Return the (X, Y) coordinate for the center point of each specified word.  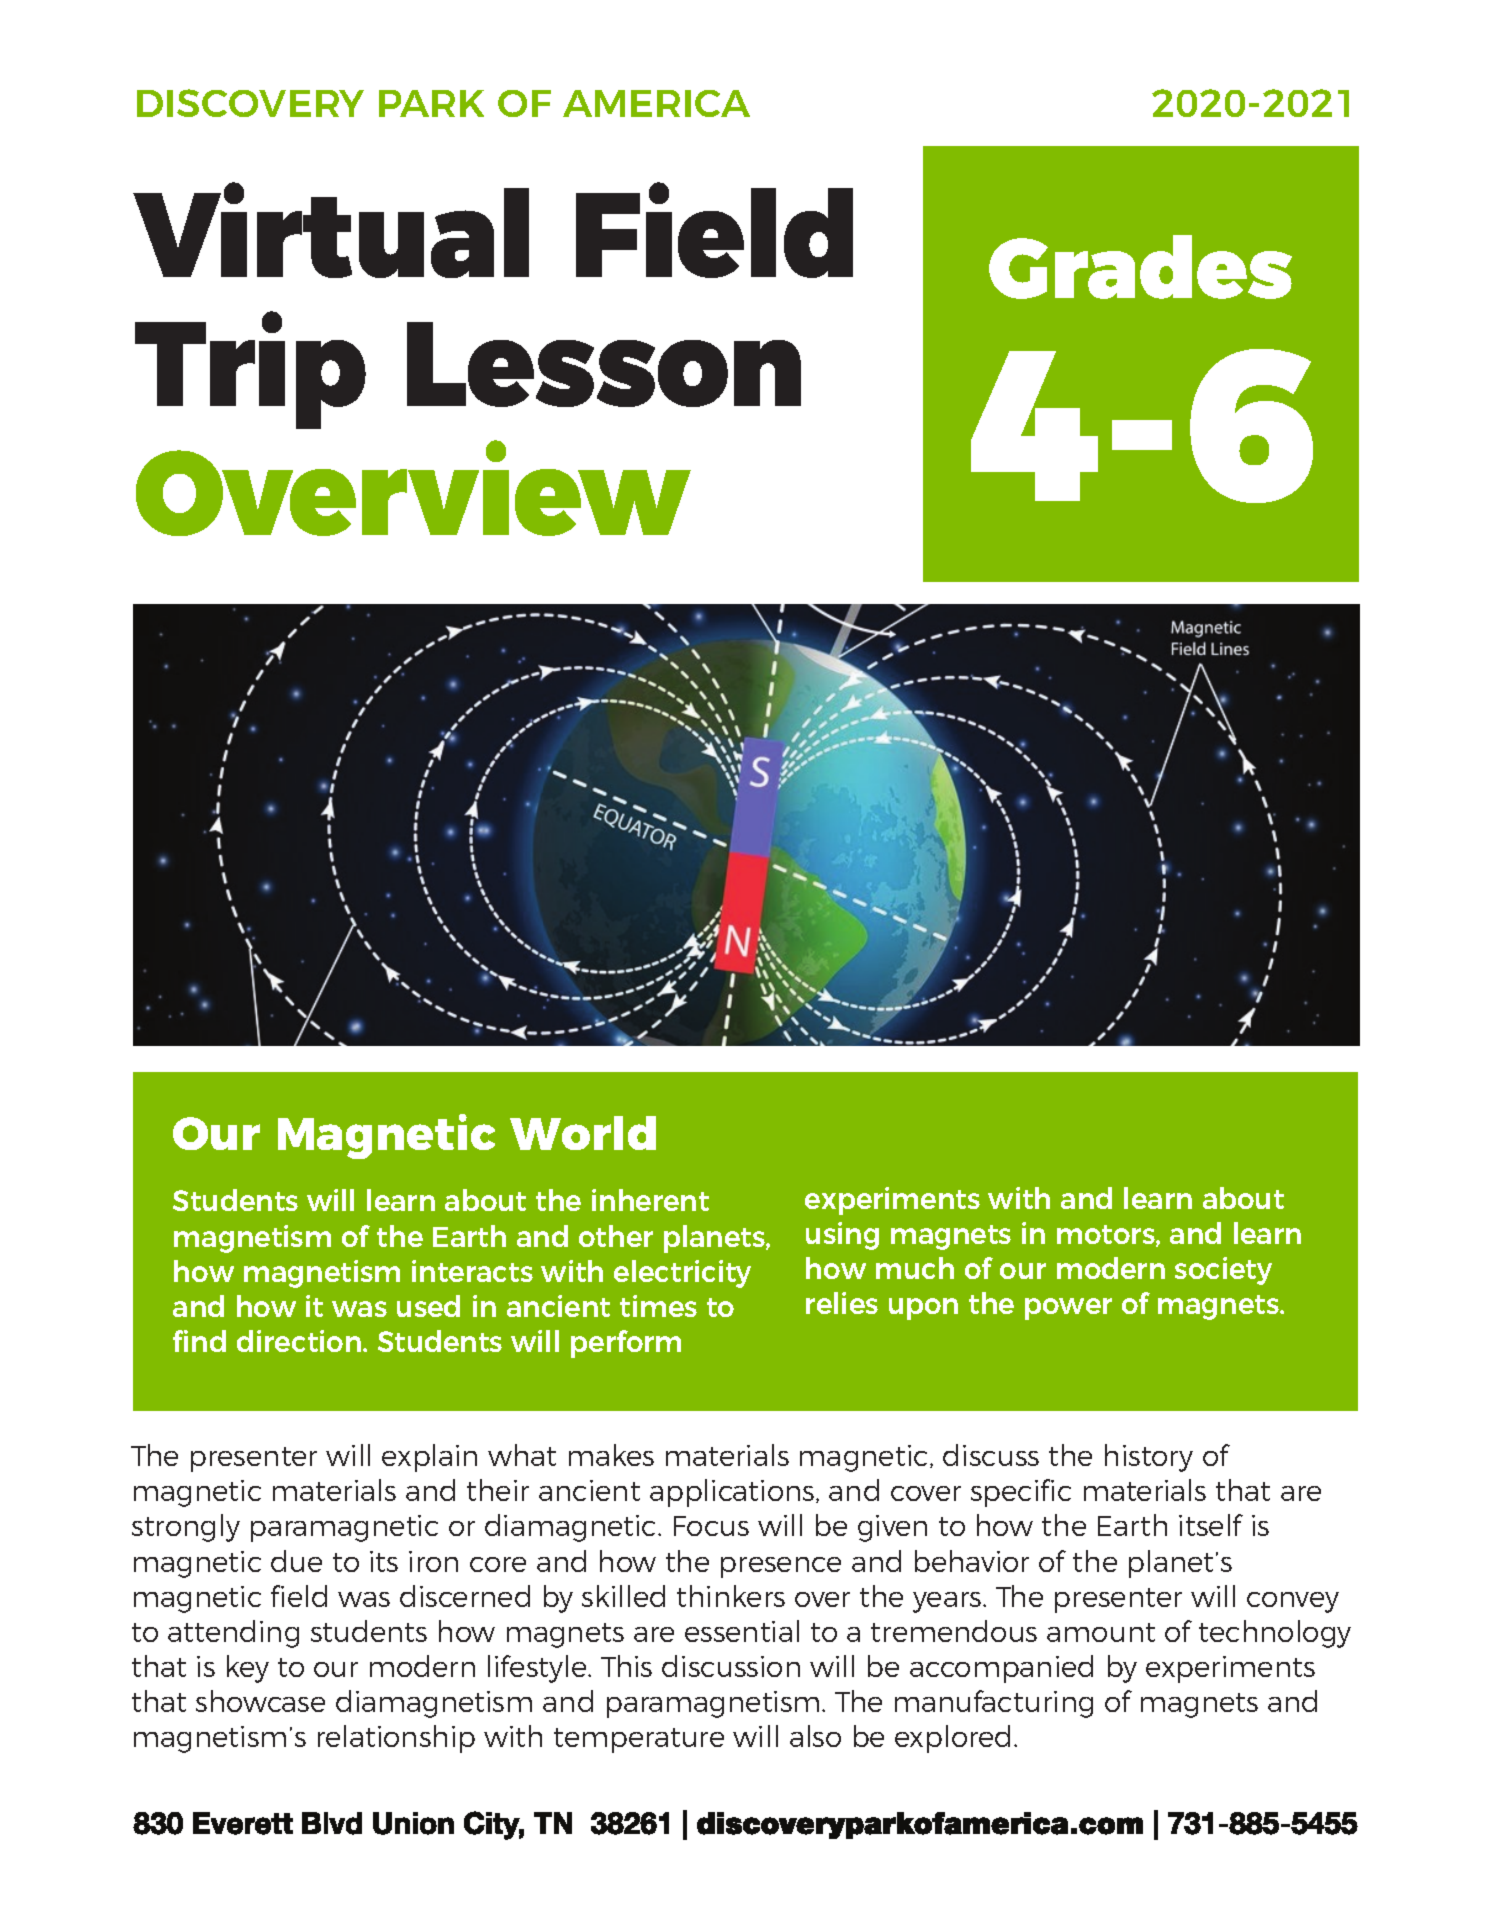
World (583, 1133)
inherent (650, 1200)
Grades (1140, 267)
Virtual (331, 230)
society (1223, 1271)
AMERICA (656, 103)
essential (742, 1631)
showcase (260, 1701)
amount (1101, 1632)
